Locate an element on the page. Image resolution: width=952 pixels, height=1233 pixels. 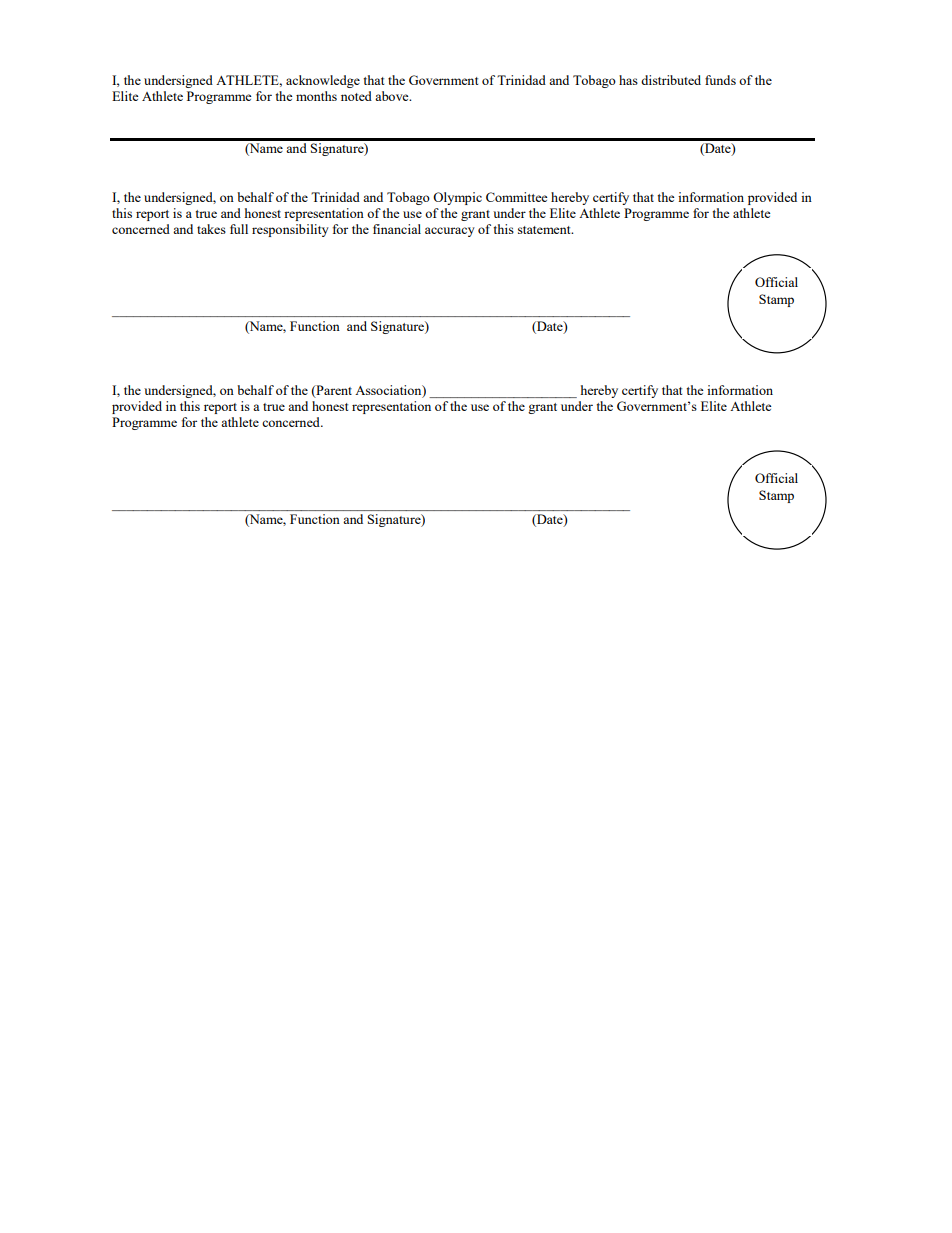
responsibility is located at coordinates (290, 230).
